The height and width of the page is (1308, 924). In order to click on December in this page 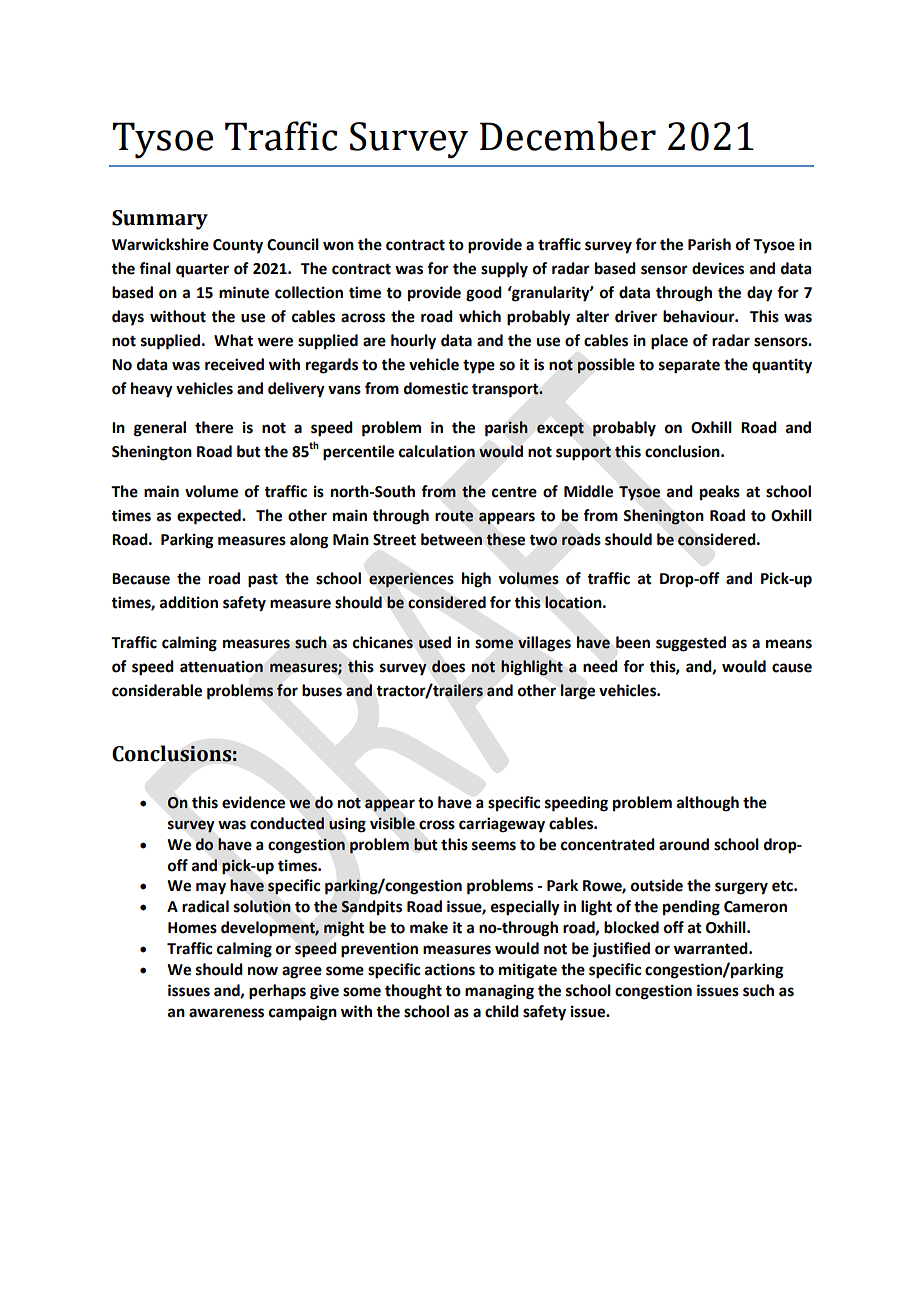, I will do `click(568, 136)`.
